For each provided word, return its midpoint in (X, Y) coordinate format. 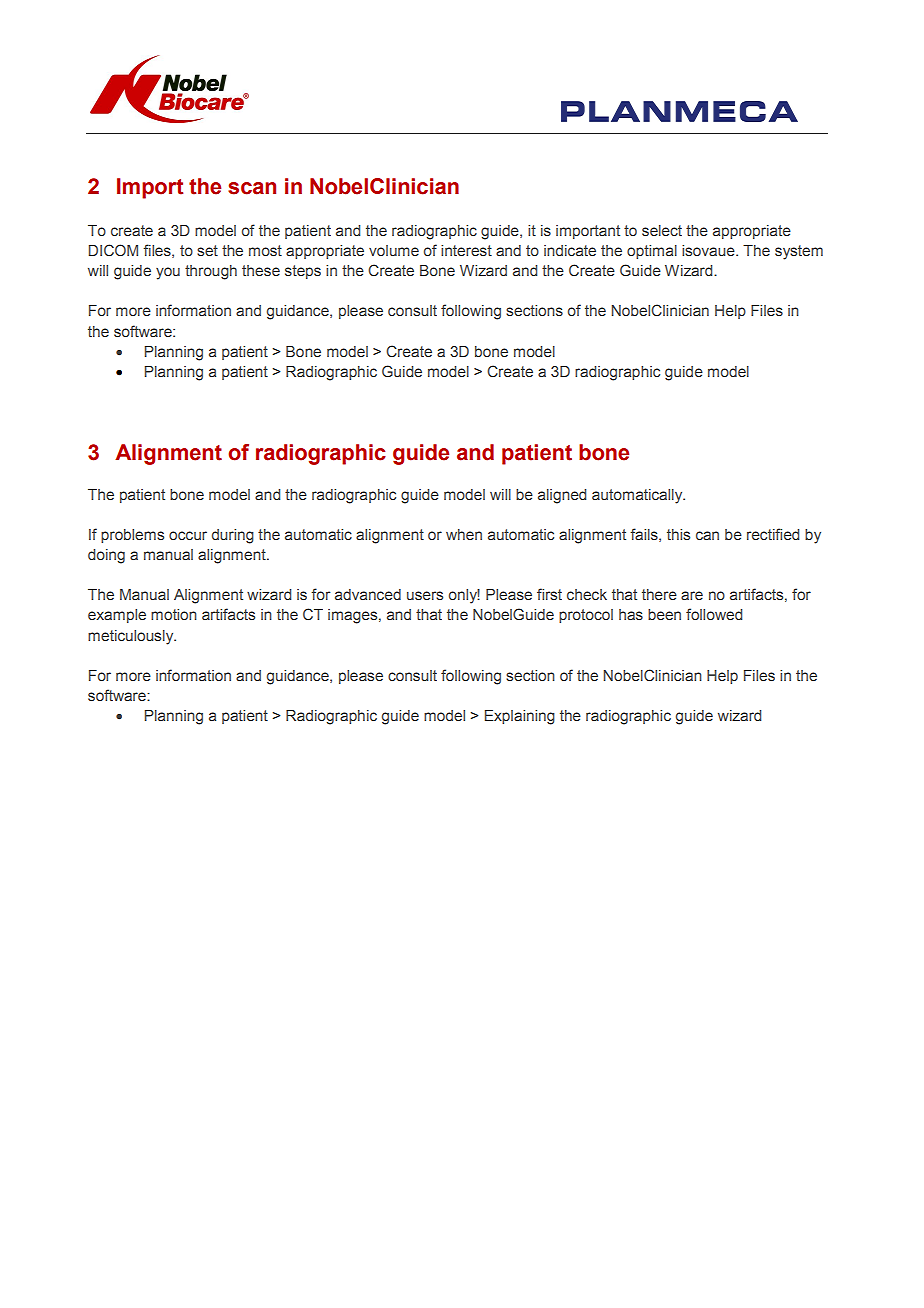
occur (188, 535)
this (678, 534)
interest (466, 250)
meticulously (132, 637)
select (662, 230)
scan (252, 188)
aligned (562, 496)
